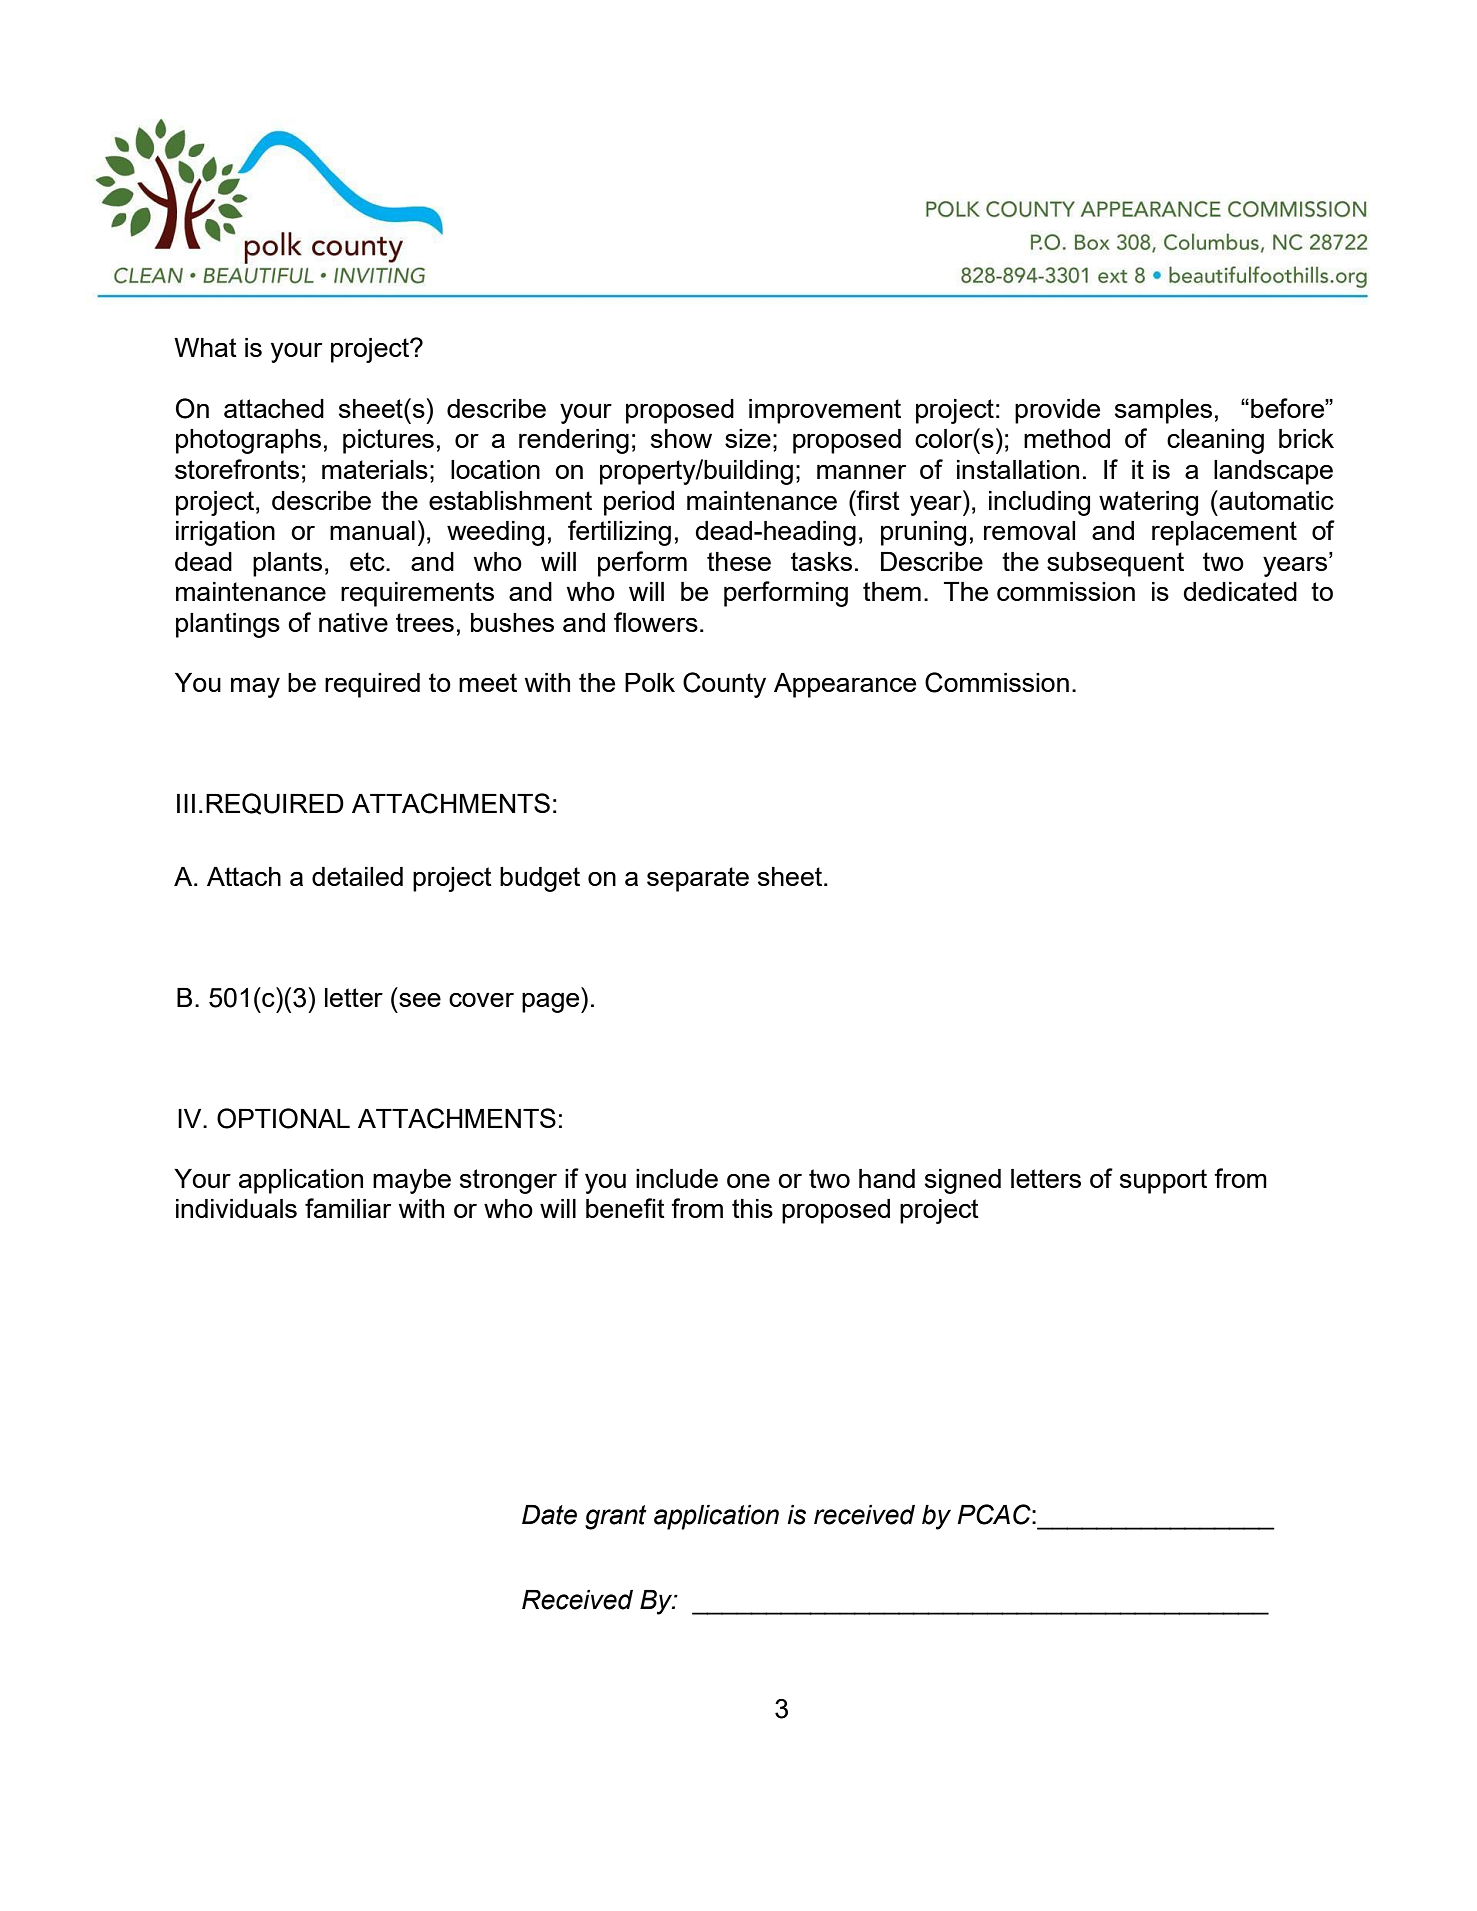 Image resolution: width=1477 pixels, height=1911 pixels. Describe the element at coordinates (1163, 411) in the screenshot. I see `samples` at that location.
